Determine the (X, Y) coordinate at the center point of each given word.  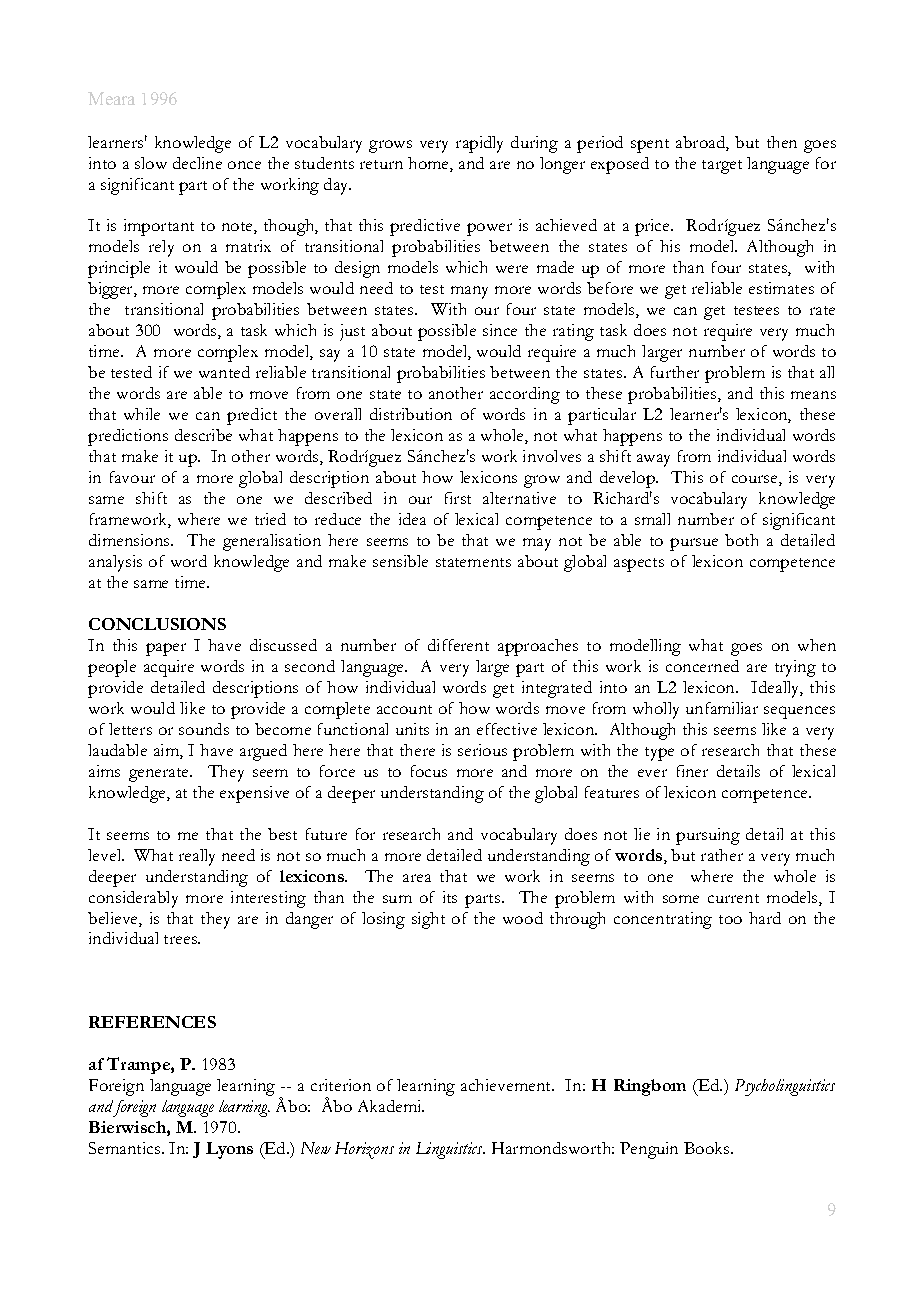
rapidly (479, 144)
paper (166, 649)
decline (197, 163)
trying (795, 668)
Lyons (229, 1150)
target (722, 167)
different (458, 645)
